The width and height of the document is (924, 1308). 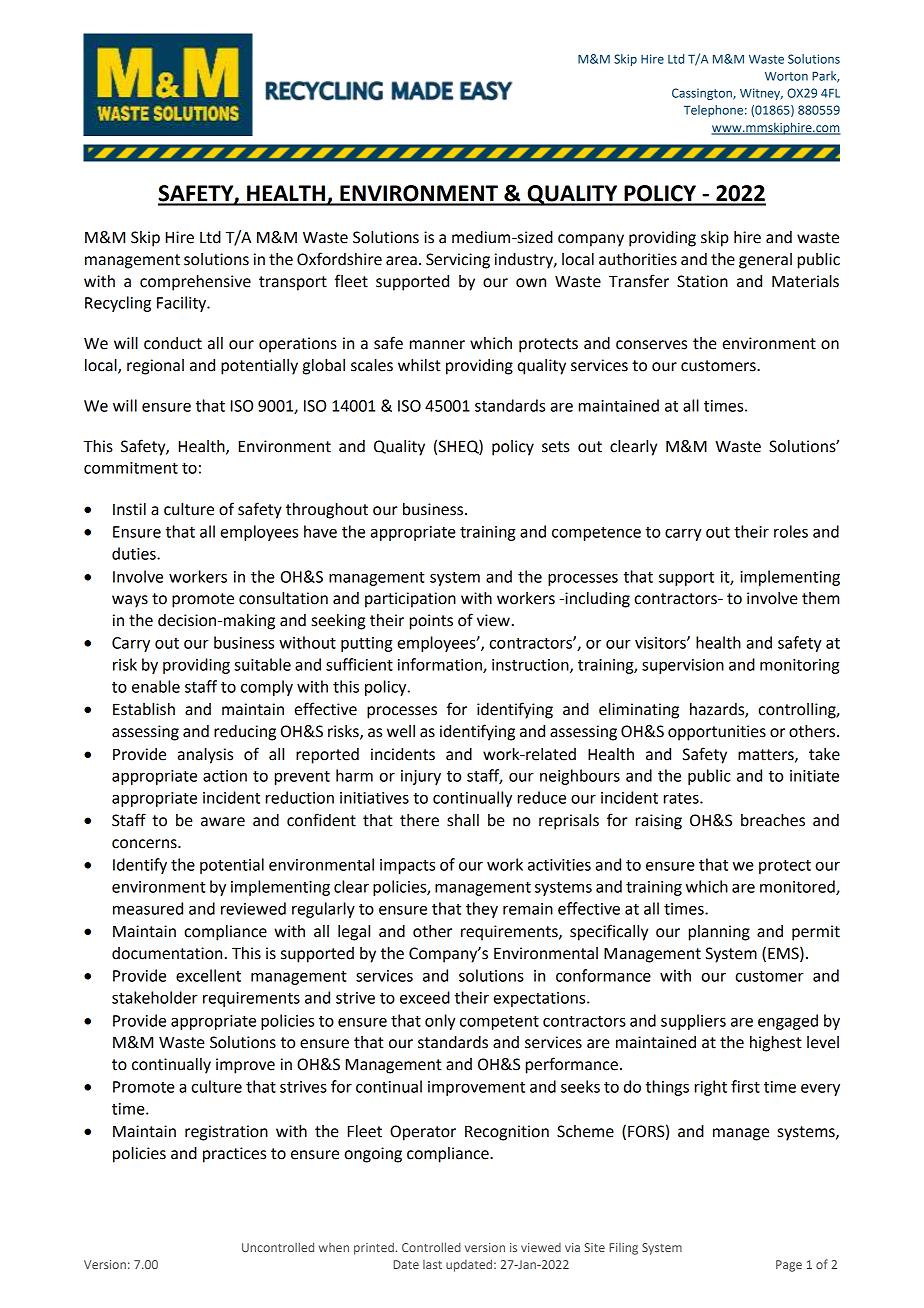 What do you see at coordinates (441, 665) in the document?
I see `information` at bounding box center [441, 665].
